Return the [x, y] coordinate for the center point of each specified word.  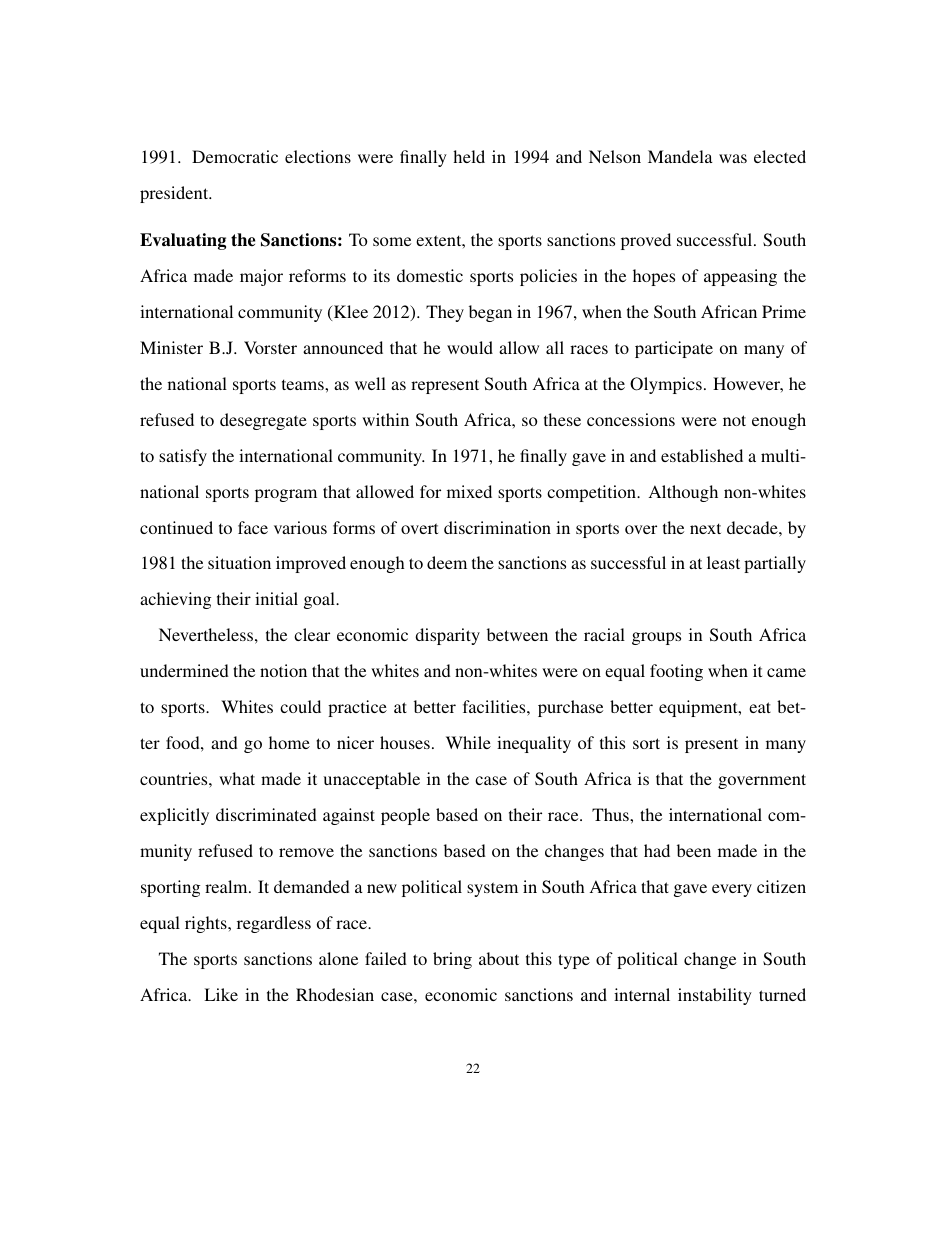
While [468, 742]
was [733, 158]
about [499, 958]
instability [715, 996]
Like [221, 994]
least [723, 562]
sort [646, 743]
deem [447, 562]
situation [239, 562]
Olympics [666, 385]
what [237, 778]
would [470, 347]
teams [304, 384]
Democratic [235, 156]
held [469, 156]
